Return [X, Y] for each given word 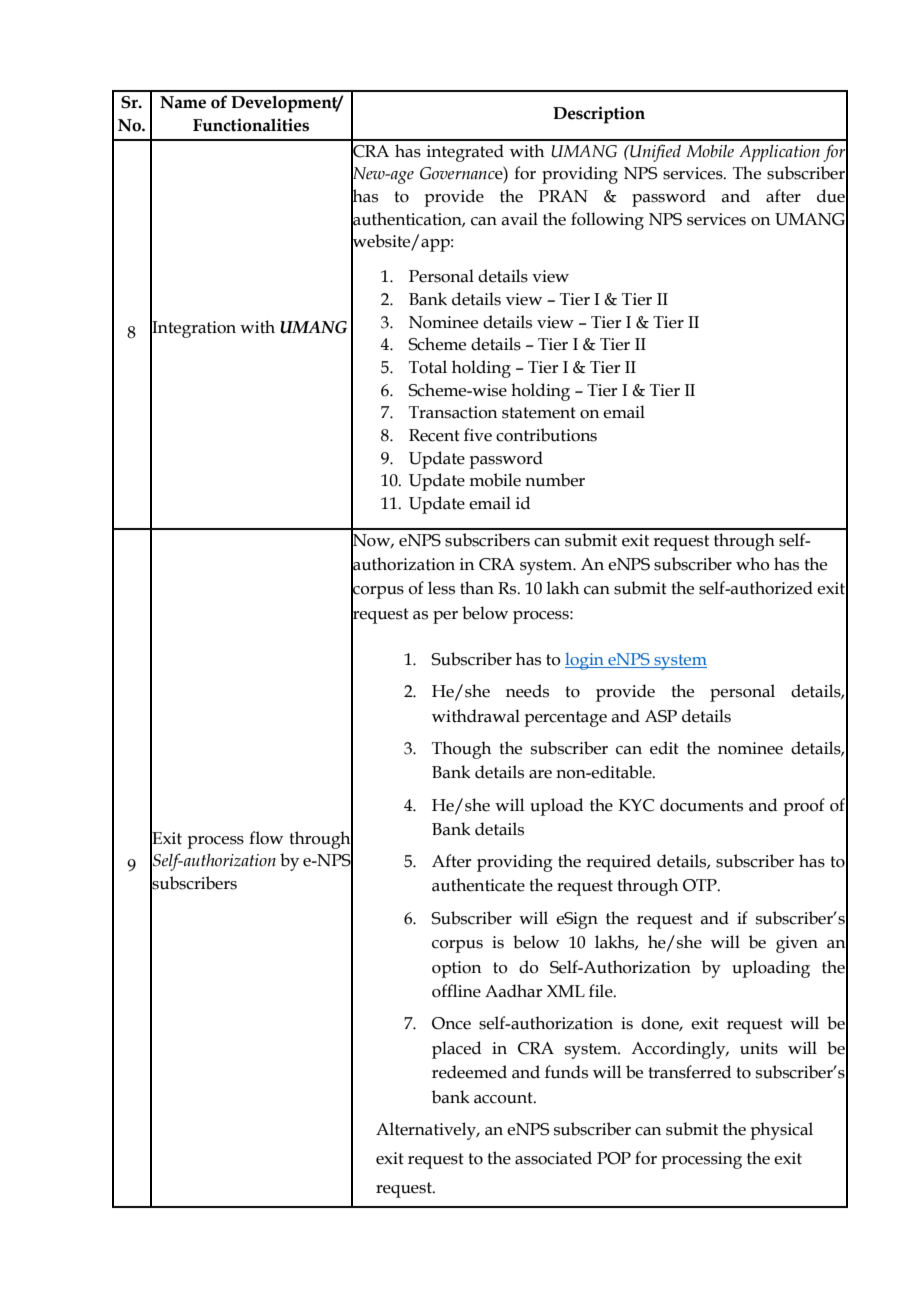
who [753, 564]
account [504, 1098]
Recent [434, 435]
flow [266, 838]
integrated [465, 153]
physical [781, 1131]
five [478, 435]
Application [779, 153]
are [540, 774]
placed [456, 1050]
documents [701, 805]
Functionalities [251, 125]
